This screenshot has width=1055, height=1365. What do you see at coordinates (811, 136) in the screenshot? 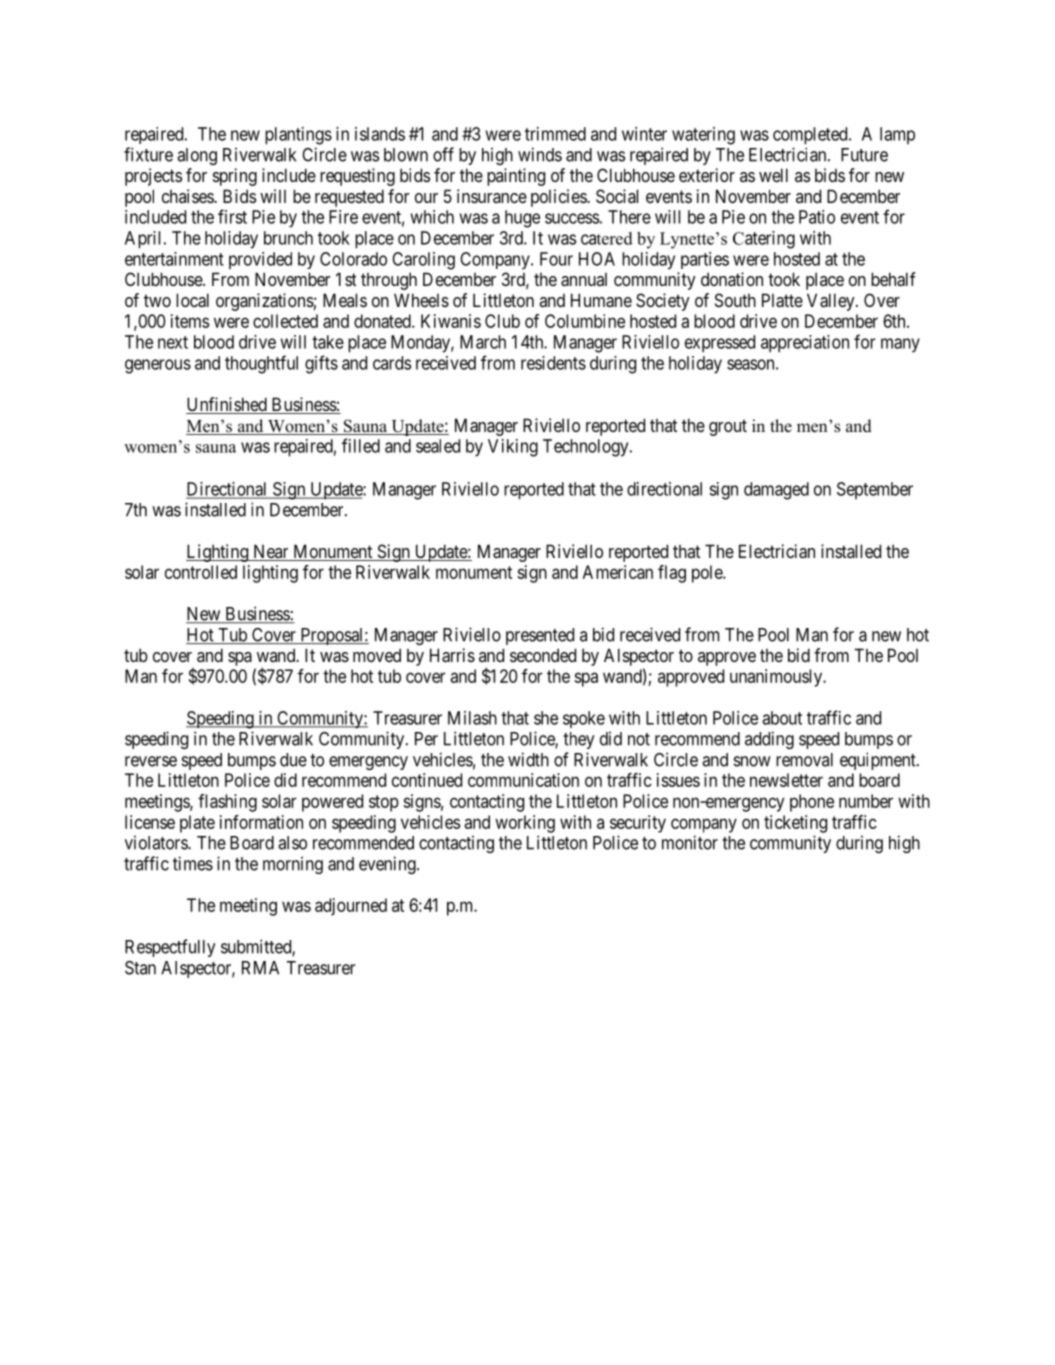
I see `completed` at bounding box center [811, 136].
